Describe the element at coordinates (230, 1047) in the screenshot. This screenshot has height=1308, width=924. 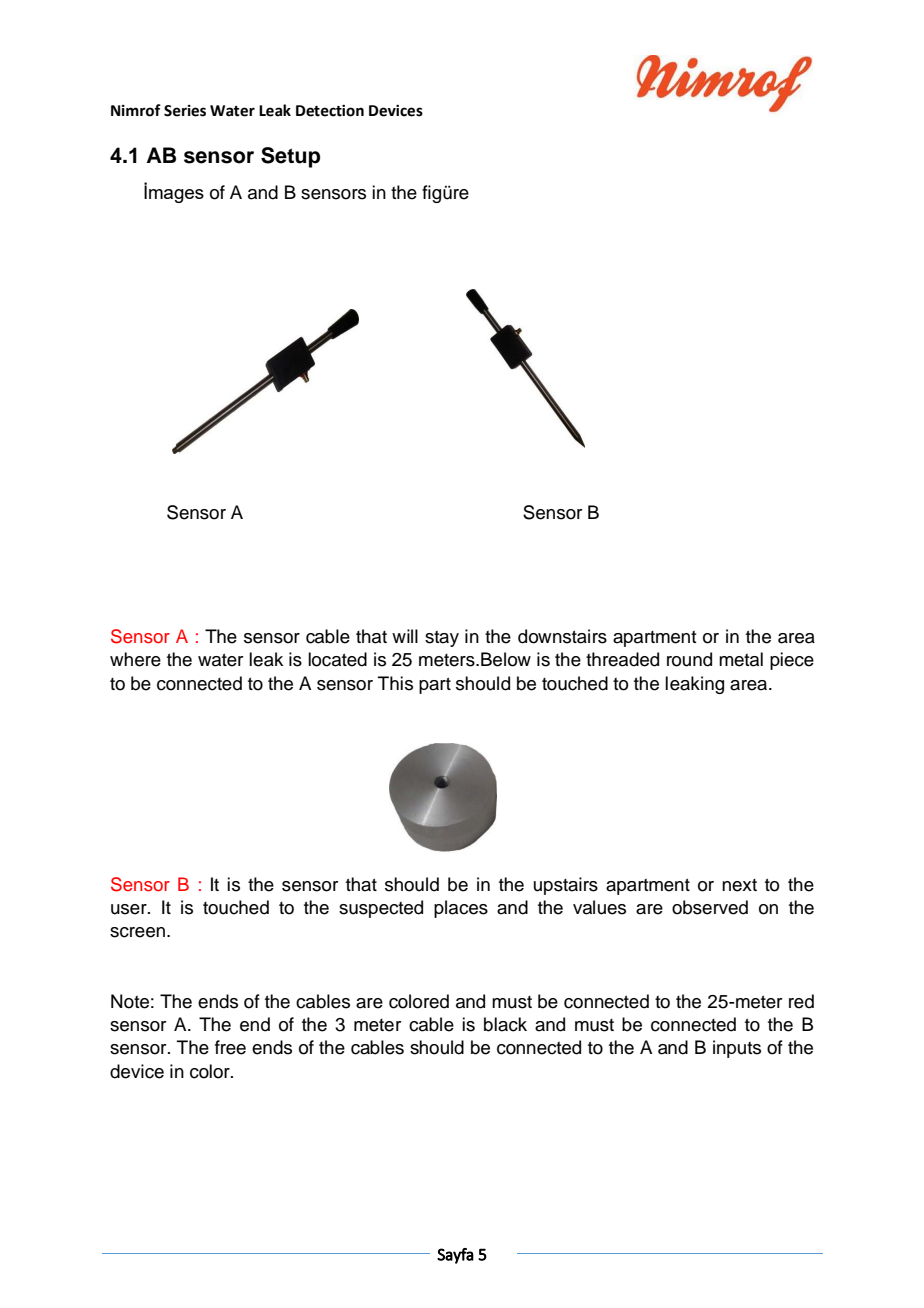
I see `free` at that location.
